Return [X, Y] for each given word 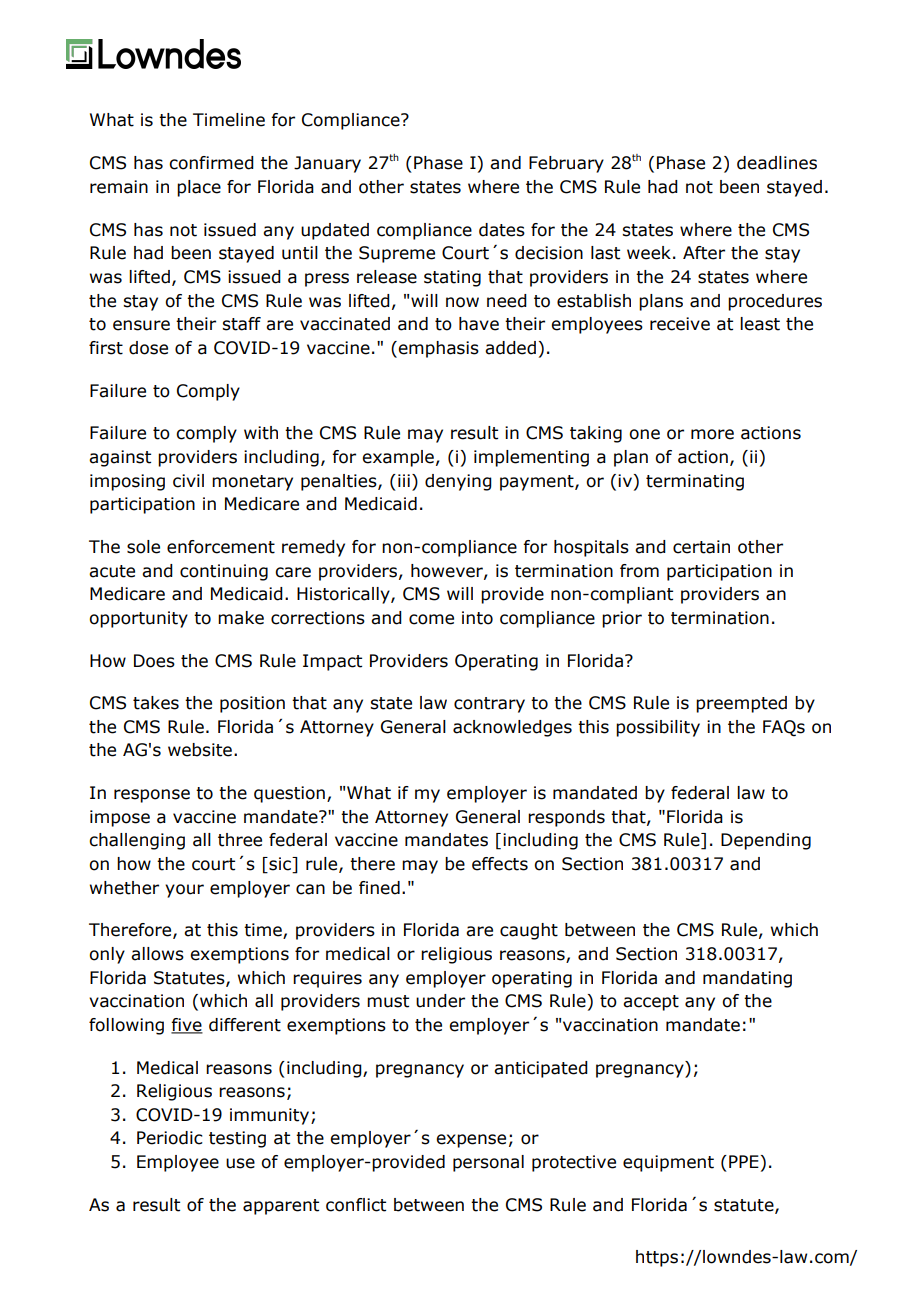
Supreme [397, 254]
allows [157, 954]
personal [488, 1163]
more [712, 434]
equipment [668, 1163]
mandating [747, 979]
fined [379, 888]
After [704, 253]
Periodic [170, 1138]
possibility [658, 728]
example [398, 458]
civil [188, 481]
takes [156, 703]
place [199, 188]
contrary [489, 705]
